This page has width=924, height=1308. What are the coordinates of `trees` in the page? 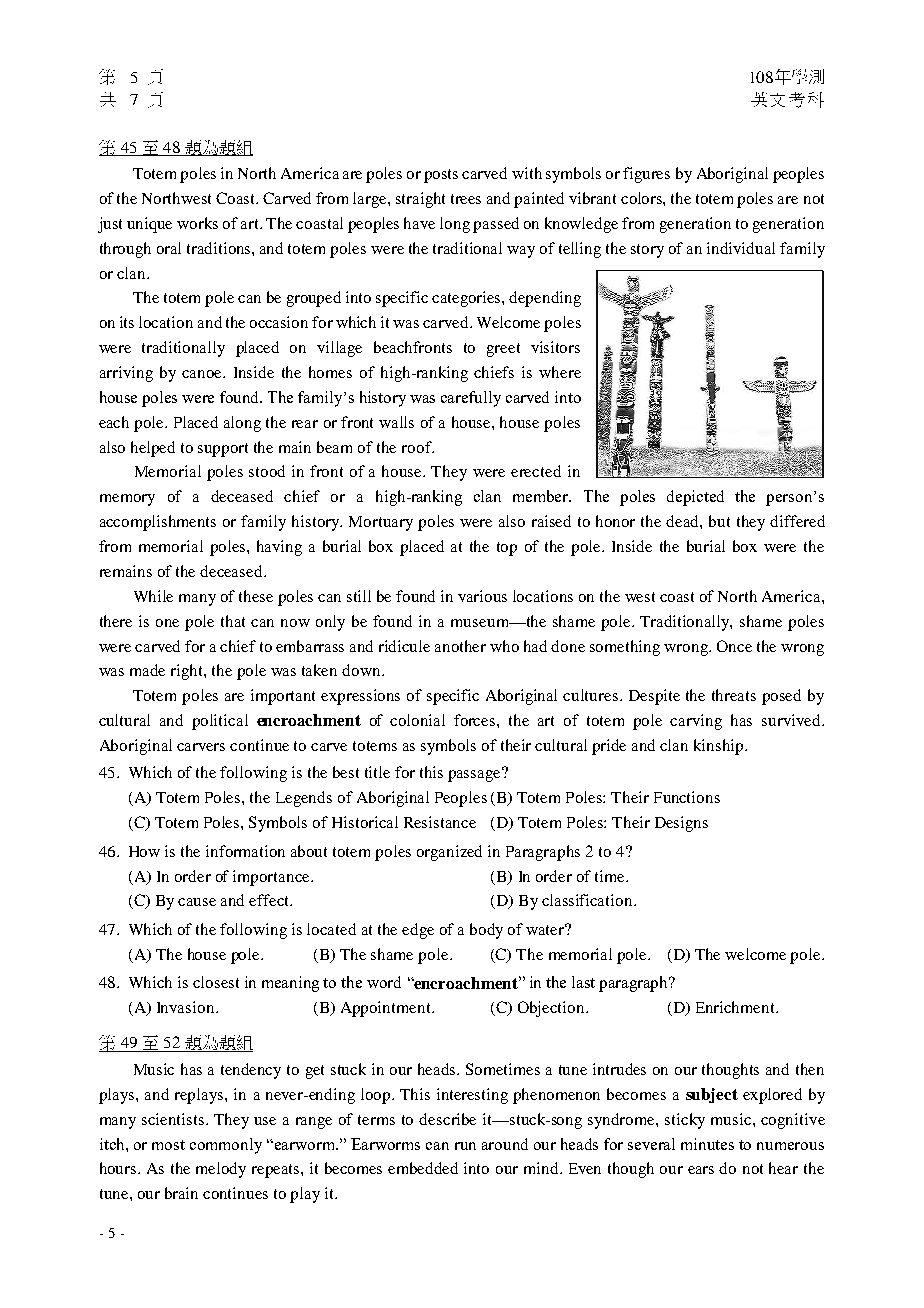 It's located at (466, 199).
